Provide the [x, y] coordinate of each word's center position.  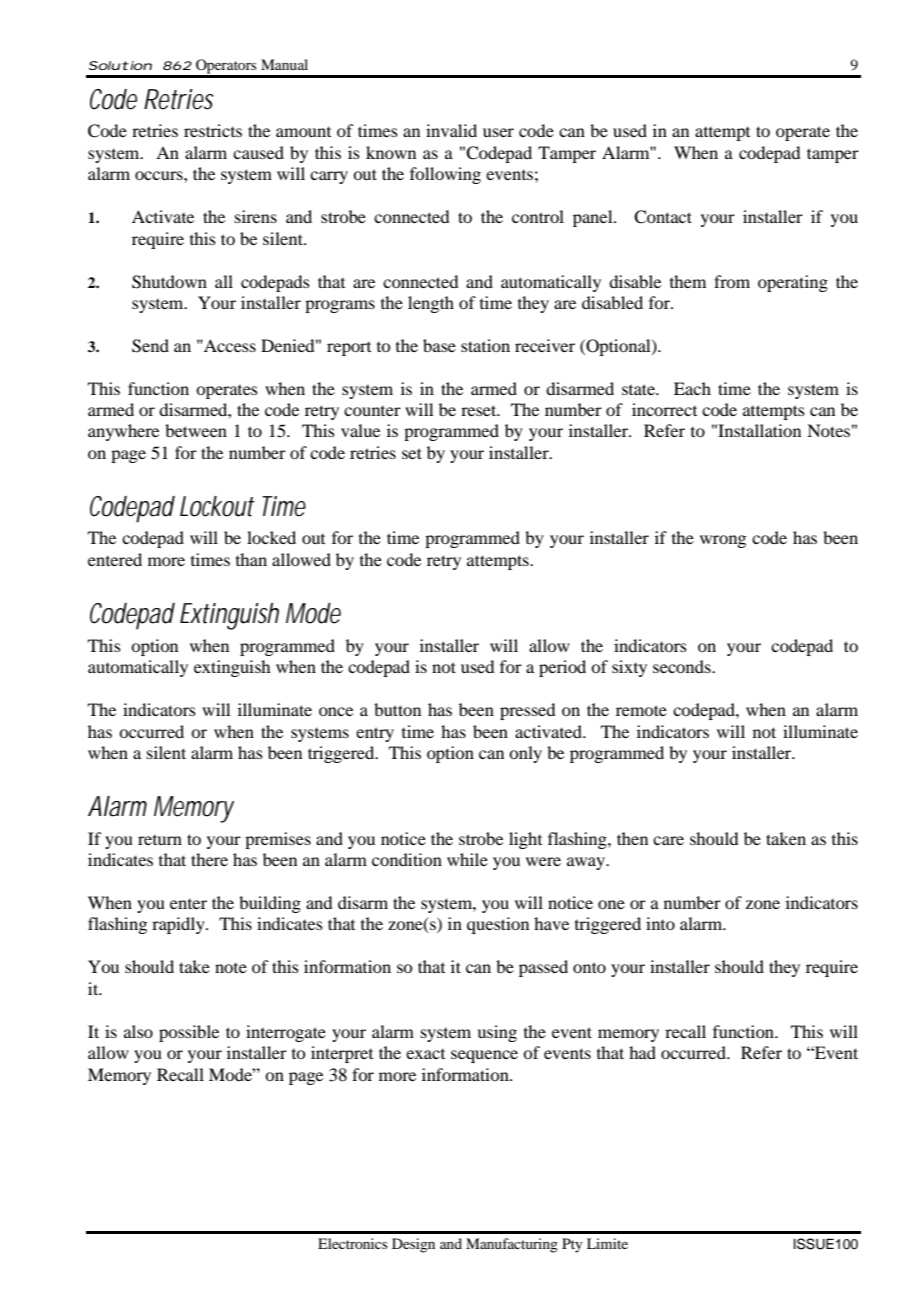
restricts [213, 130]
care [668, 840]
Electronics [352, 1243]
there [209, 859]
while [467, 859]
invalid [451, 130]
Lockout [217, 506]
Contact [663, 217]
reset [480, 410]
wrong [723, 541]
